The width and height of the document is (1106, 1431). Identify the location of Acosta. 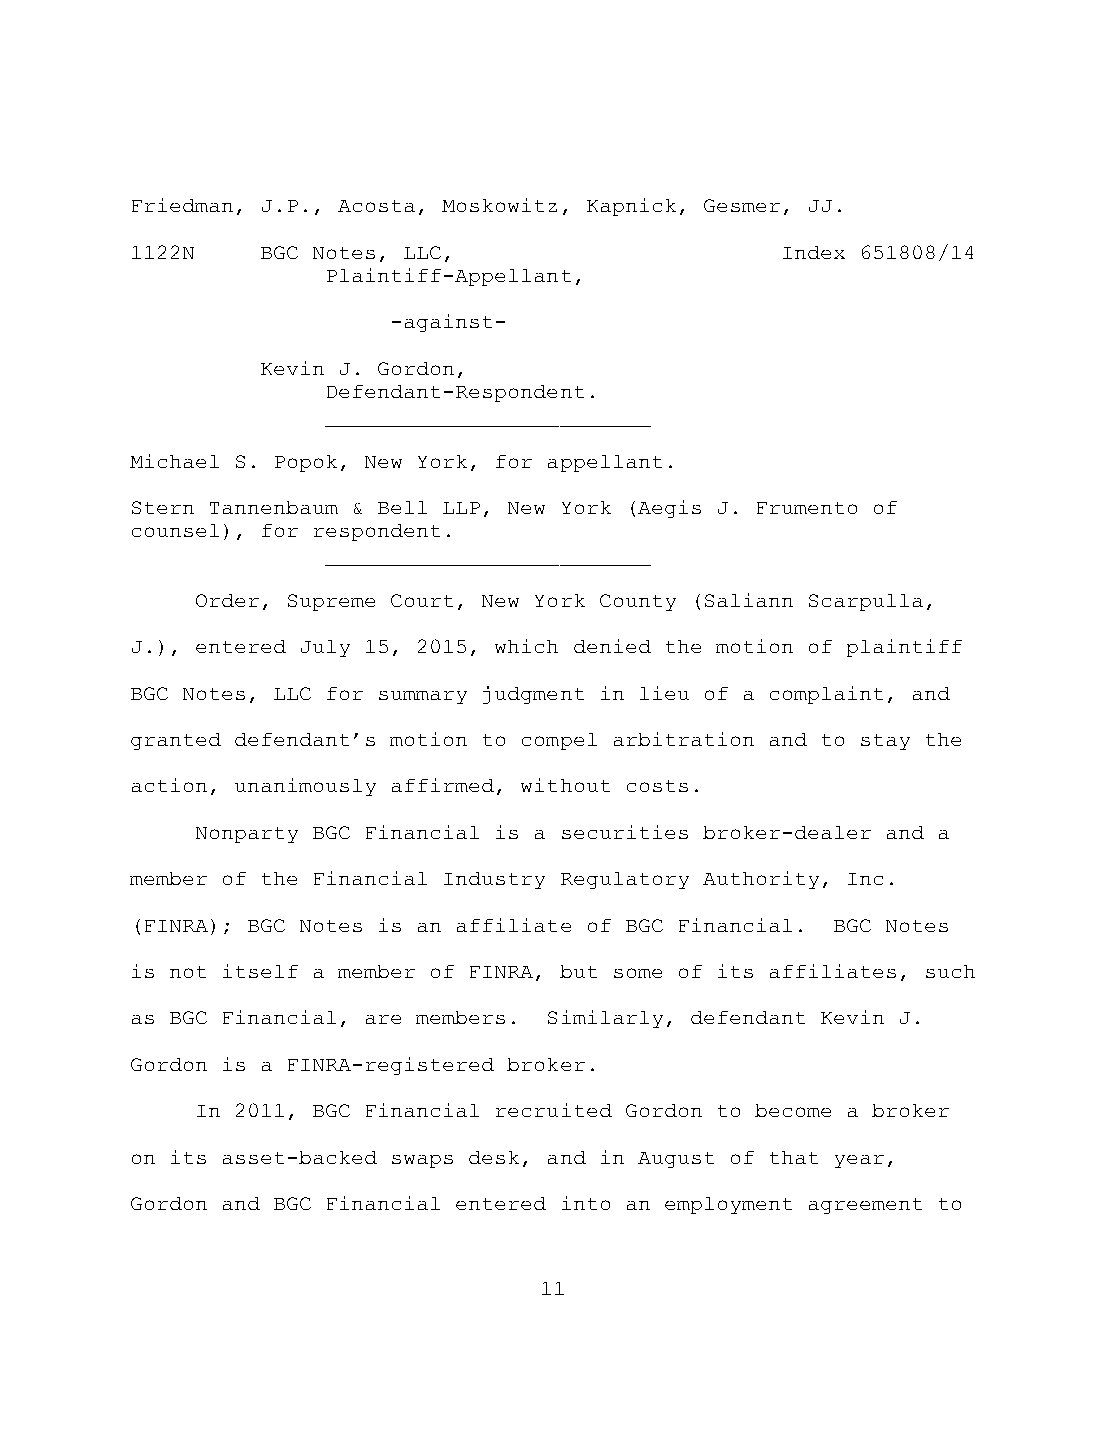
(376, 206).
